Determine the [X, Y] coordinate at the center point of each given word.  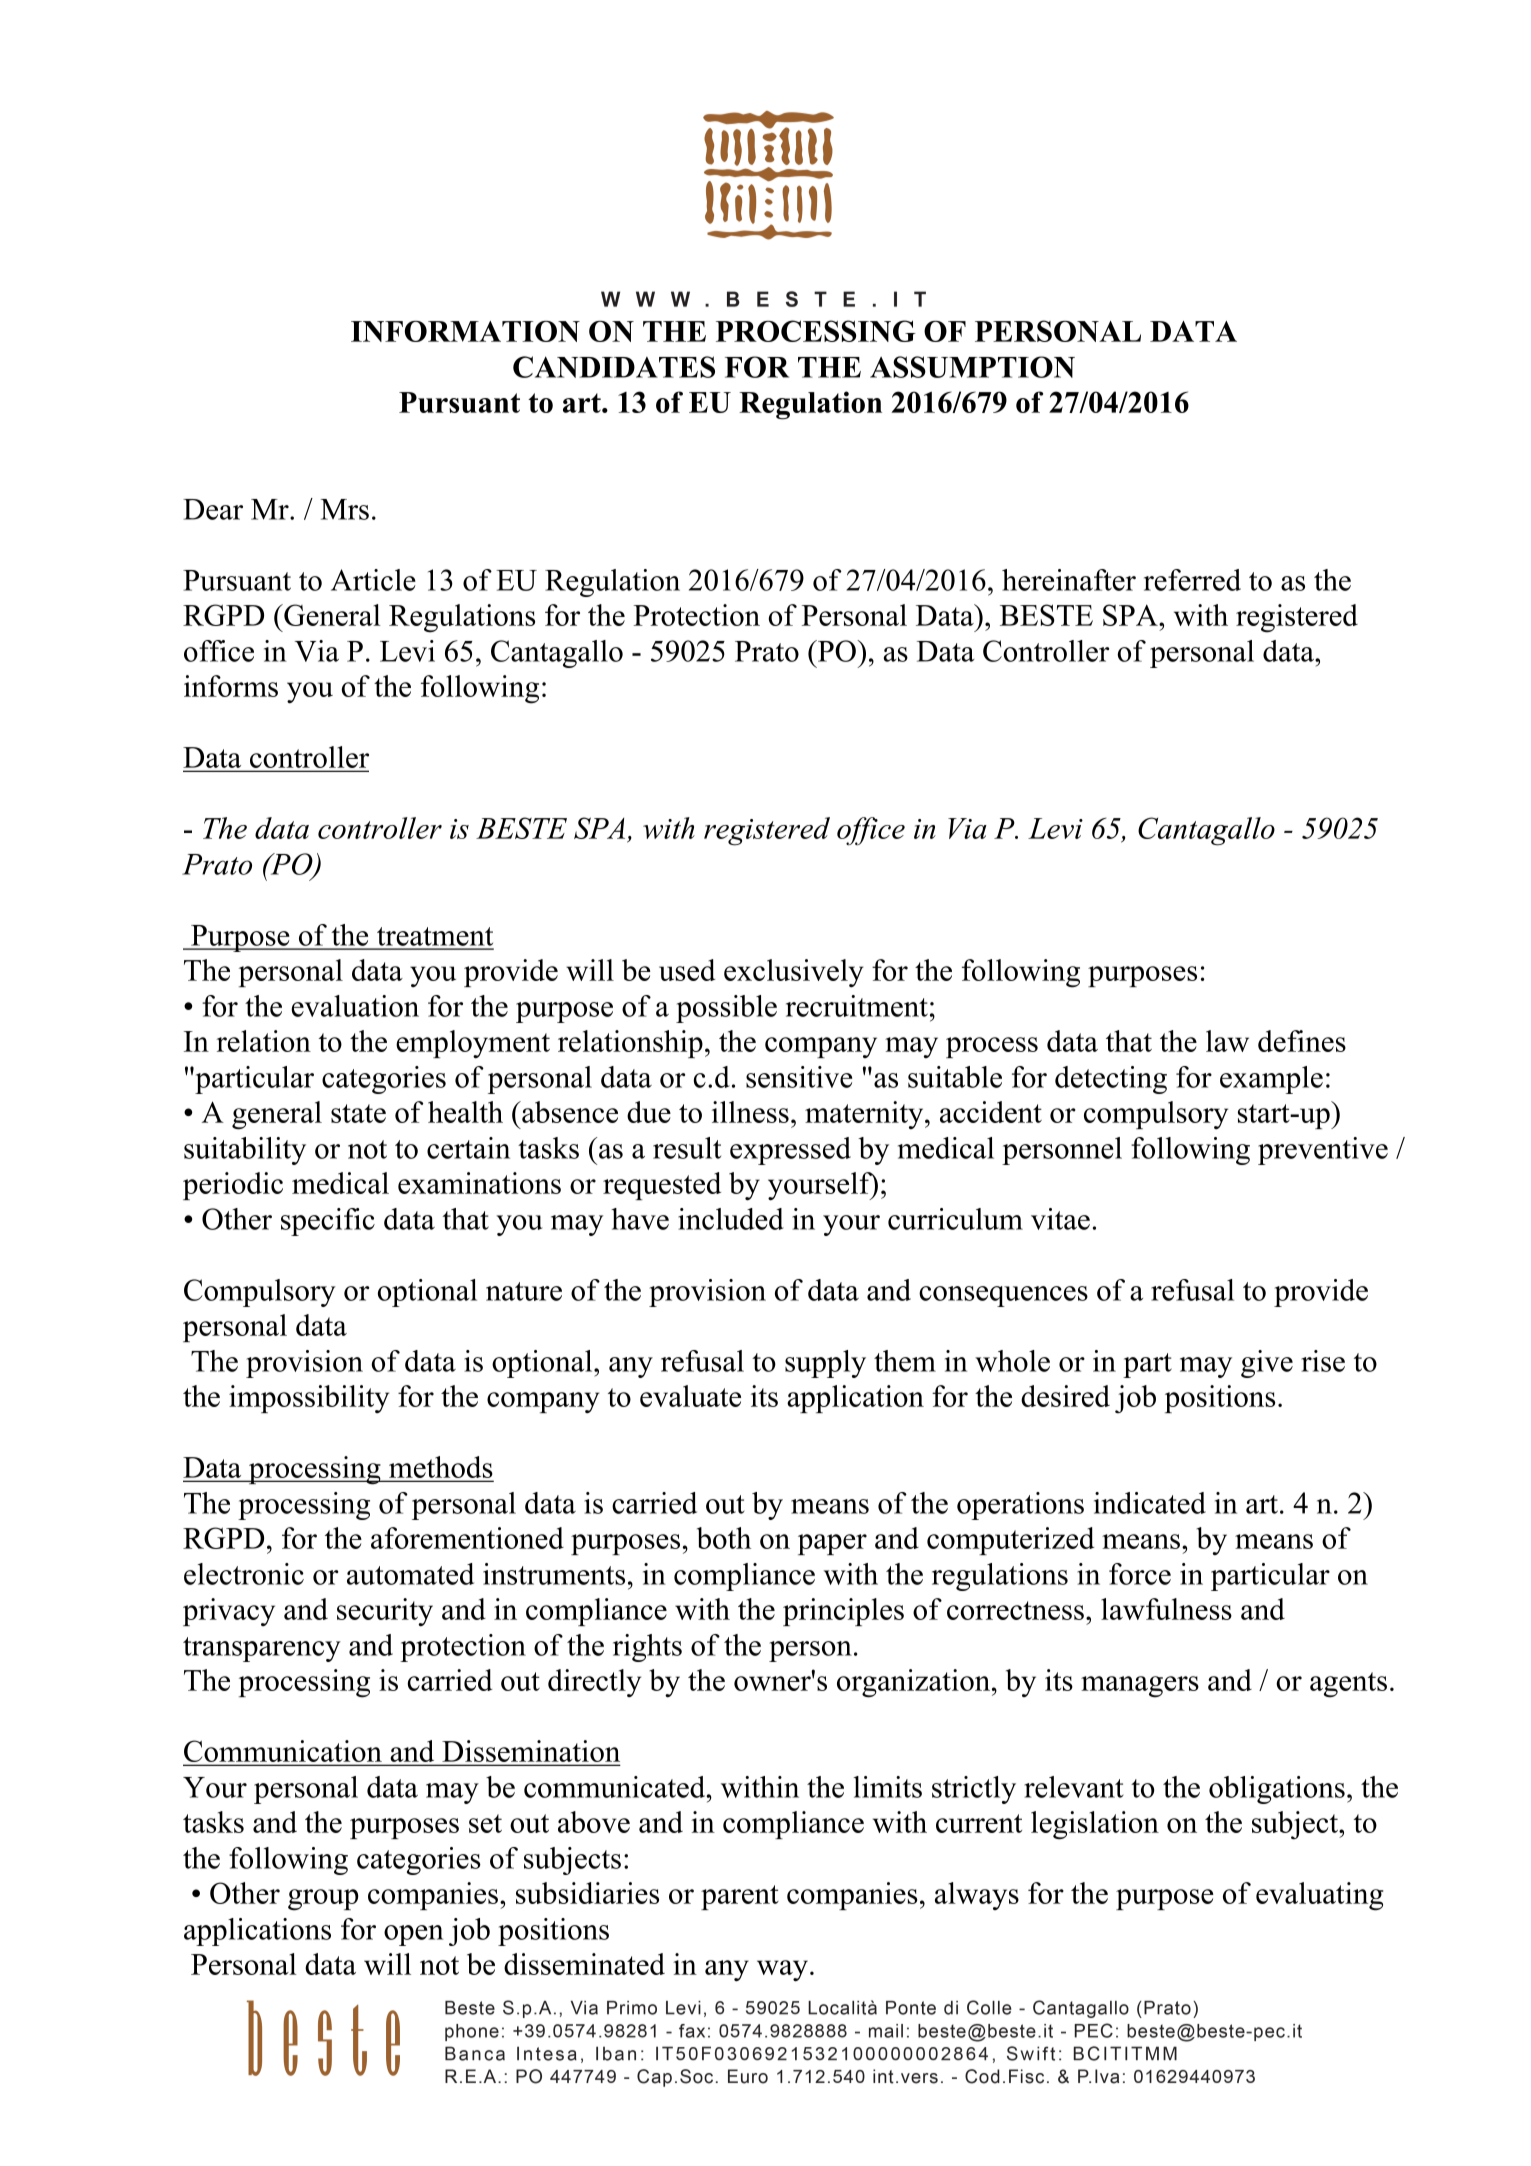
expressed [790, 1151]
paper [832, 1544]
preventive [1323, 1151]
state [358, 1113]
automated [410, 1574]
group [323, 1900]
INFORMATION [465, 331]
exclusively [794, 973]
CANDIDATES [614, 367]
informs [231, 686]
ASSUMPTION [972, 367]
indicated [1150, 1503]
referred [1192, 580]
